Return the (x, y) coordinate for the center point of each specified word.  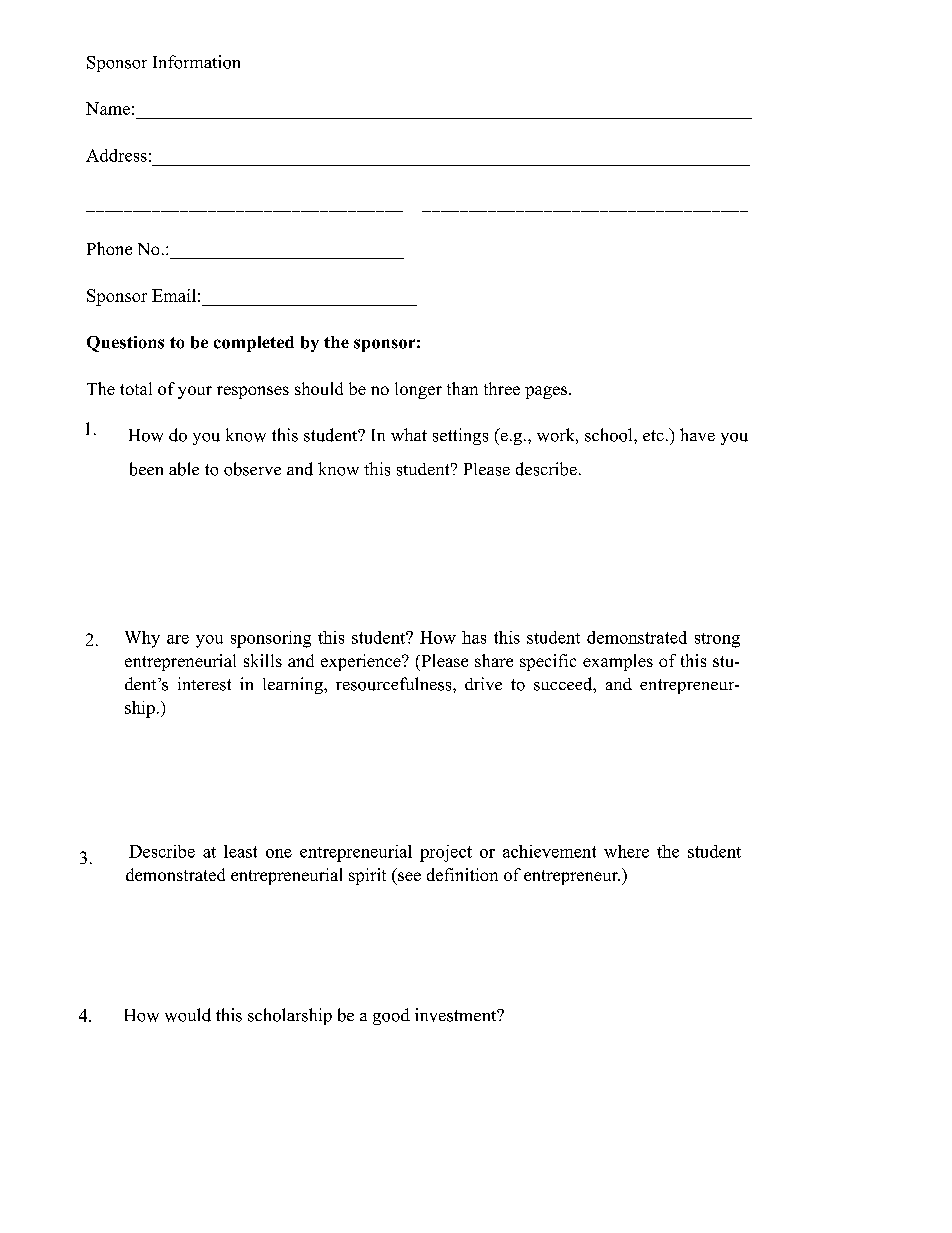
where (626, 851)
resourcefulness (395, 684)
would (188, 1015)
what (409, 434)
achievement (549, 851)
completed (254, 344)
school (610, 435)
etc (653, 435)
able (184, 469)
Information (196, 62)
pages (546, 392)
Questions (125, 344)
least (240, 851)
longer (418, 390)
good (391, 1016)
